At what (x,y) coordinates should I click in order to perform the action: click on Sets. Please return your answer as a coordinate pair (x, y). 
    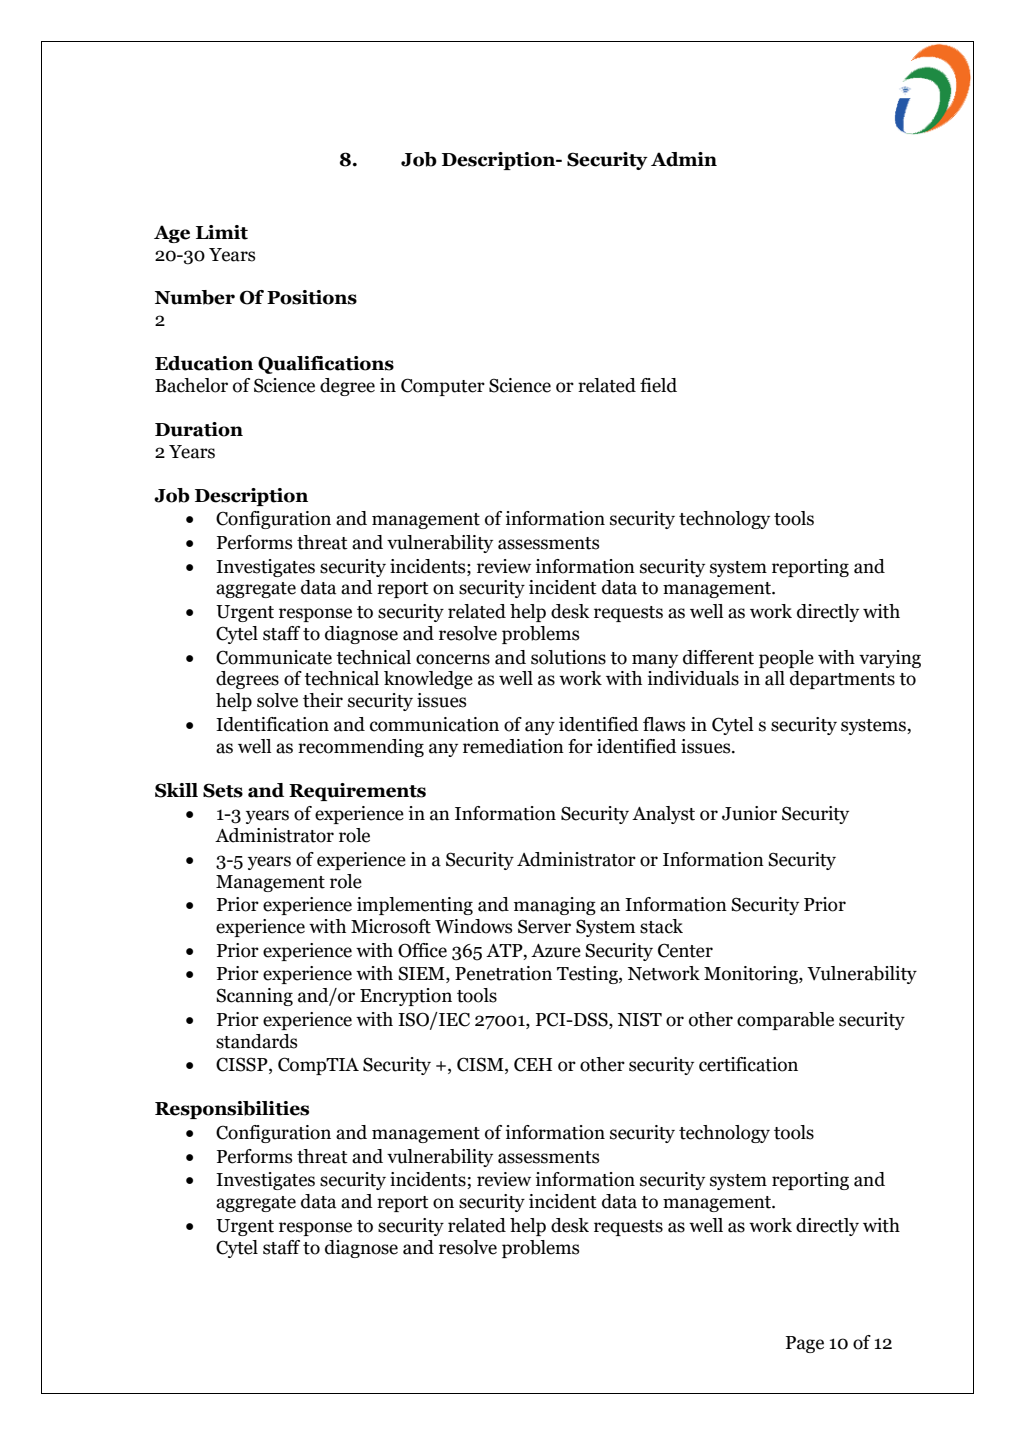
    Looking at the image, I should click on (223, 790).
